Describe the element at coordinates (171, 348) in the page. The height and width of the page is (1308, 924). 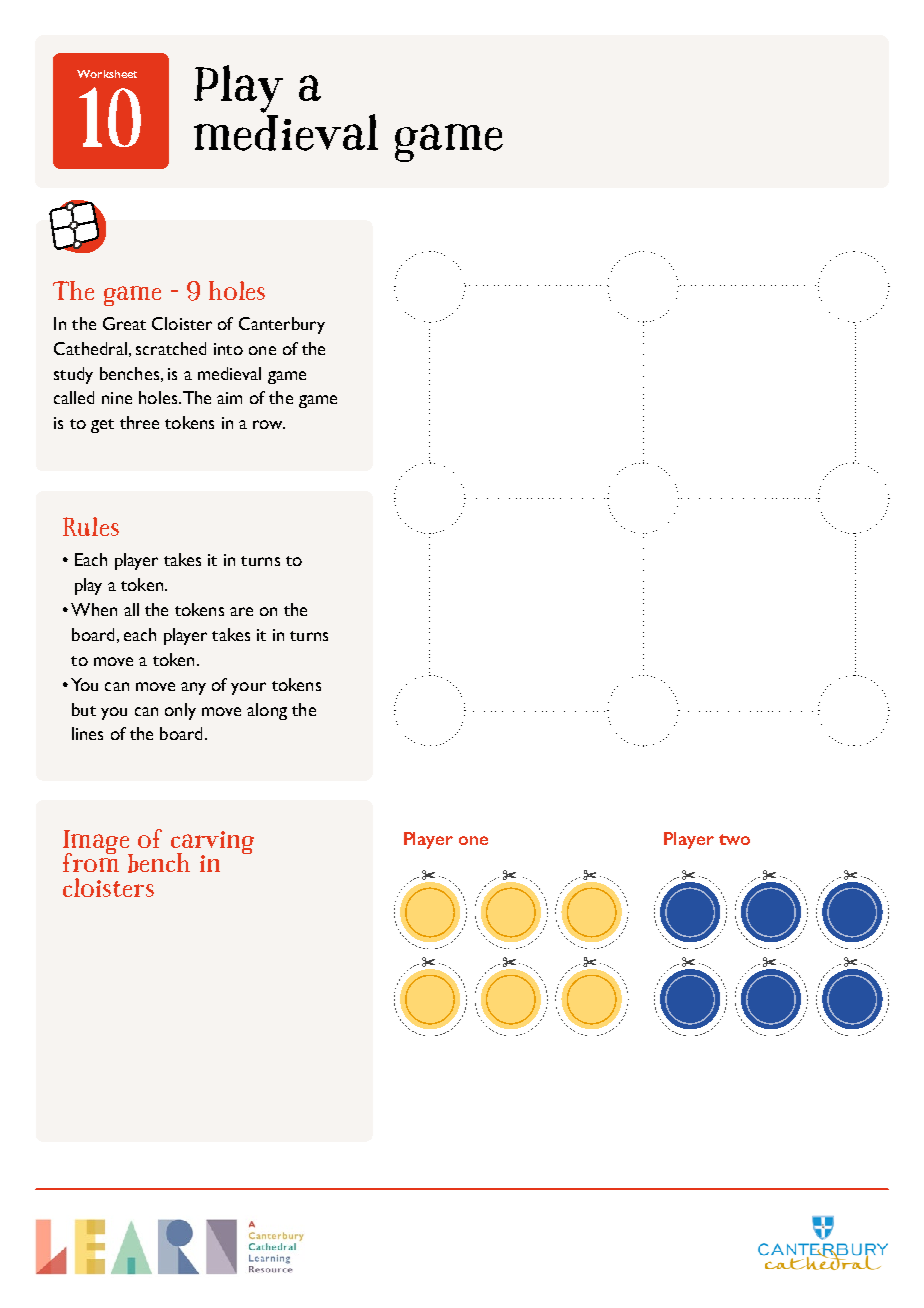
I see `scratched` at that location.
